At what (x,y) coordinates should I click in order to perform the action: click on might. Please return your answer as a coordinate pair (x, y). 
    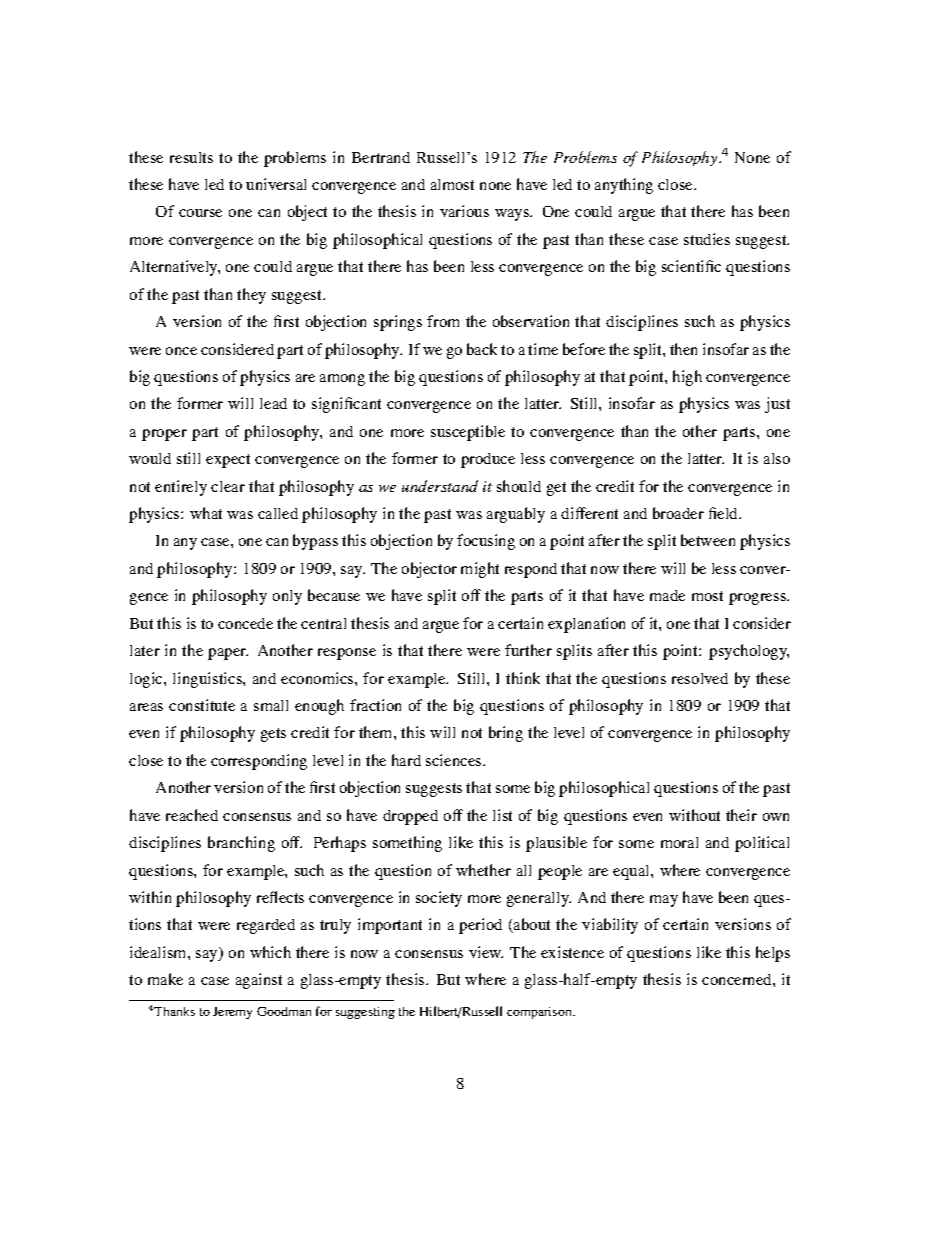
    Looking at the image, I should click on (480, 570).
